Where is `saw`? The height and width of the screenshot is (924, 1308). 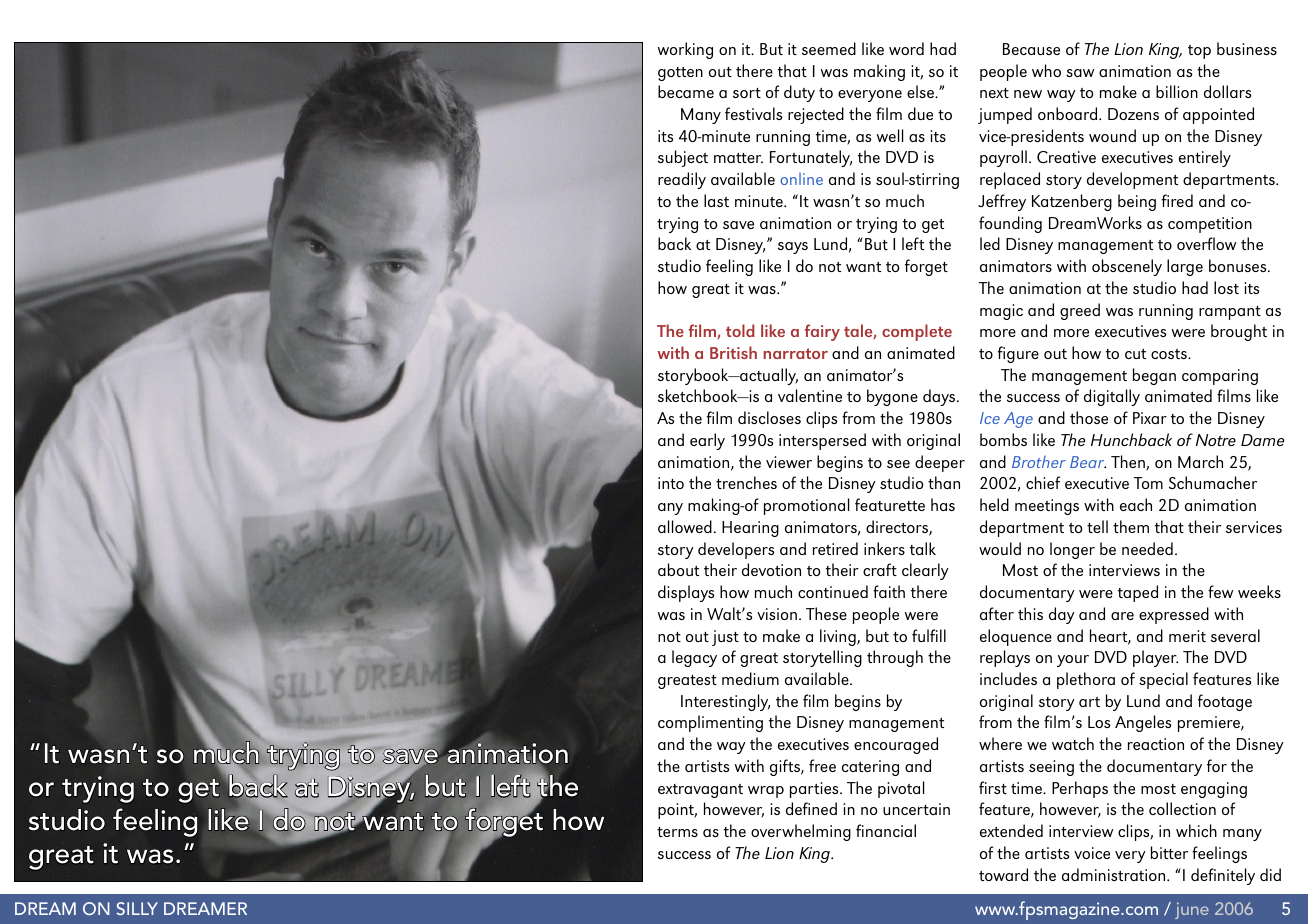 saw is located at coordinates (1080, 73).
